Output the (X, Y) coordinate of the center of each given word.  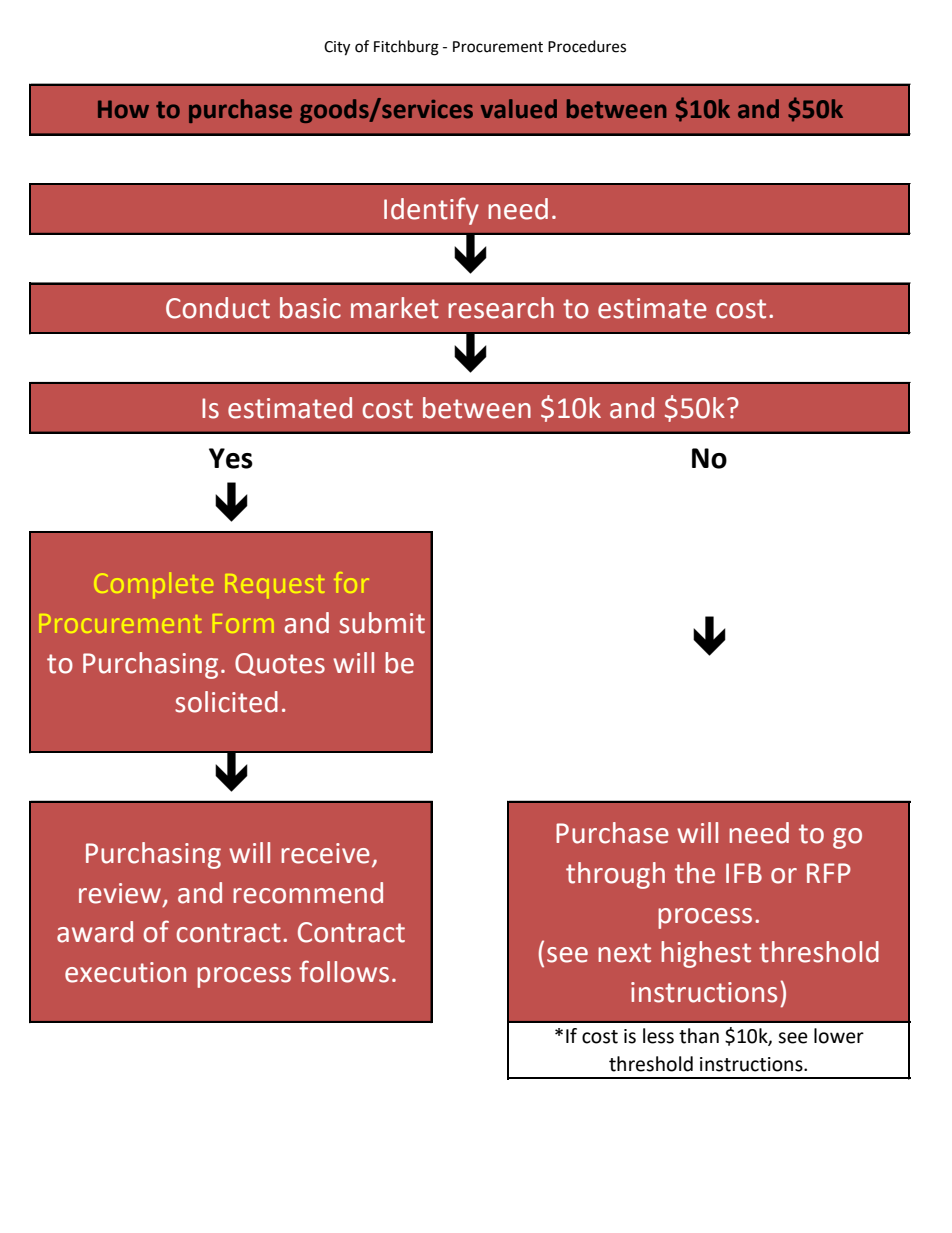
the (695, 873)
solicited (226, 702)
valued (519, 109)
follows (344, 971)
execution (125, 972)
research (501, 308)
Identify (431, 211)
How (123, 109)
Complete (153, 585)
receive (325, 853)
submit (382, 623)
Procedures (587, 46)
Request (275, 586)
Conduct (218, 308)
